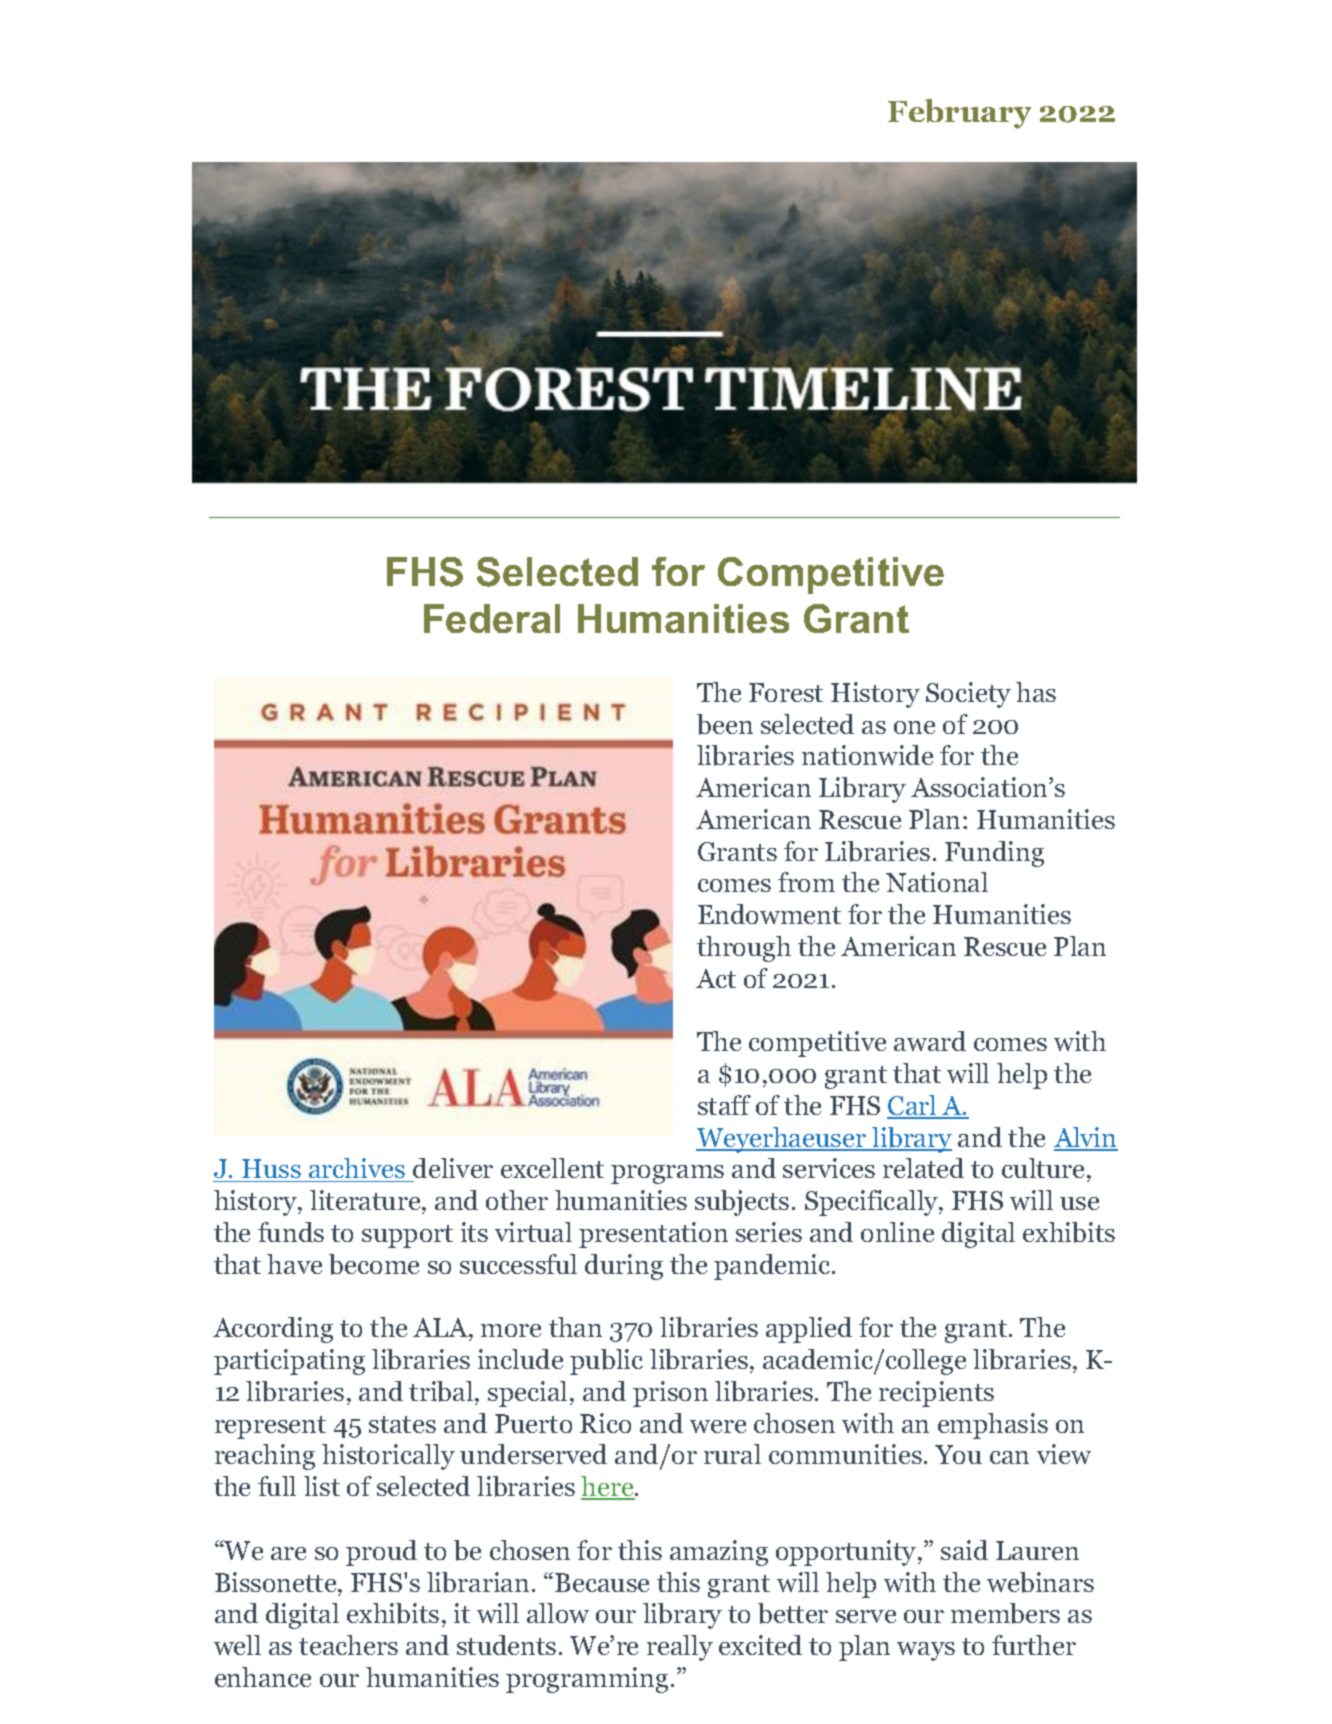 This document has height=1724, width=1332. What do you see at coordinates (959, 114) in the document?
I see `February` at bounding box center [959, 114].
